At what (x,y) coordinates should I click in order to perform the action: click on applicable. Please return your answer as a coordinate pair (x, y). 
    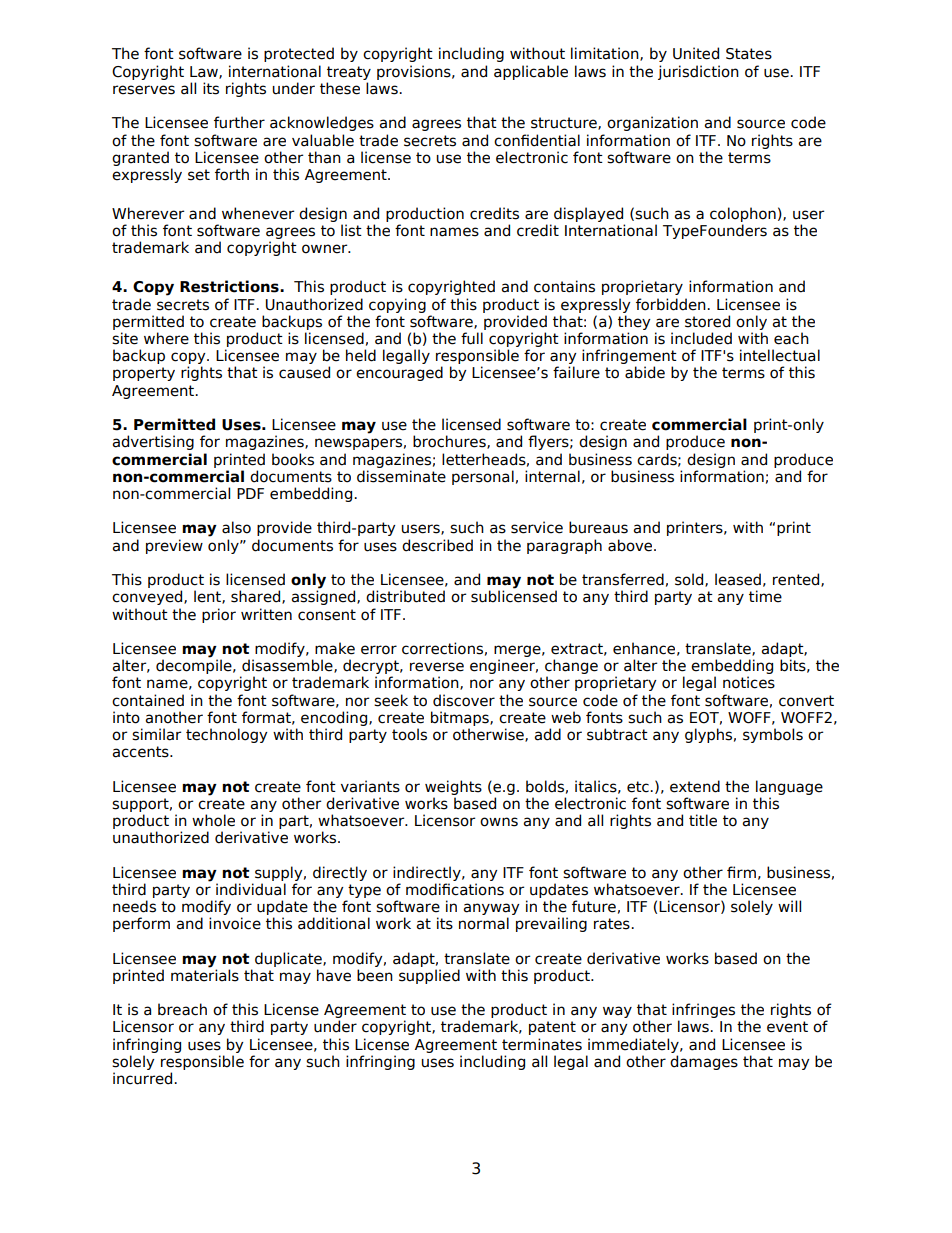
    Looking at the image, I should click on (531, 72).
